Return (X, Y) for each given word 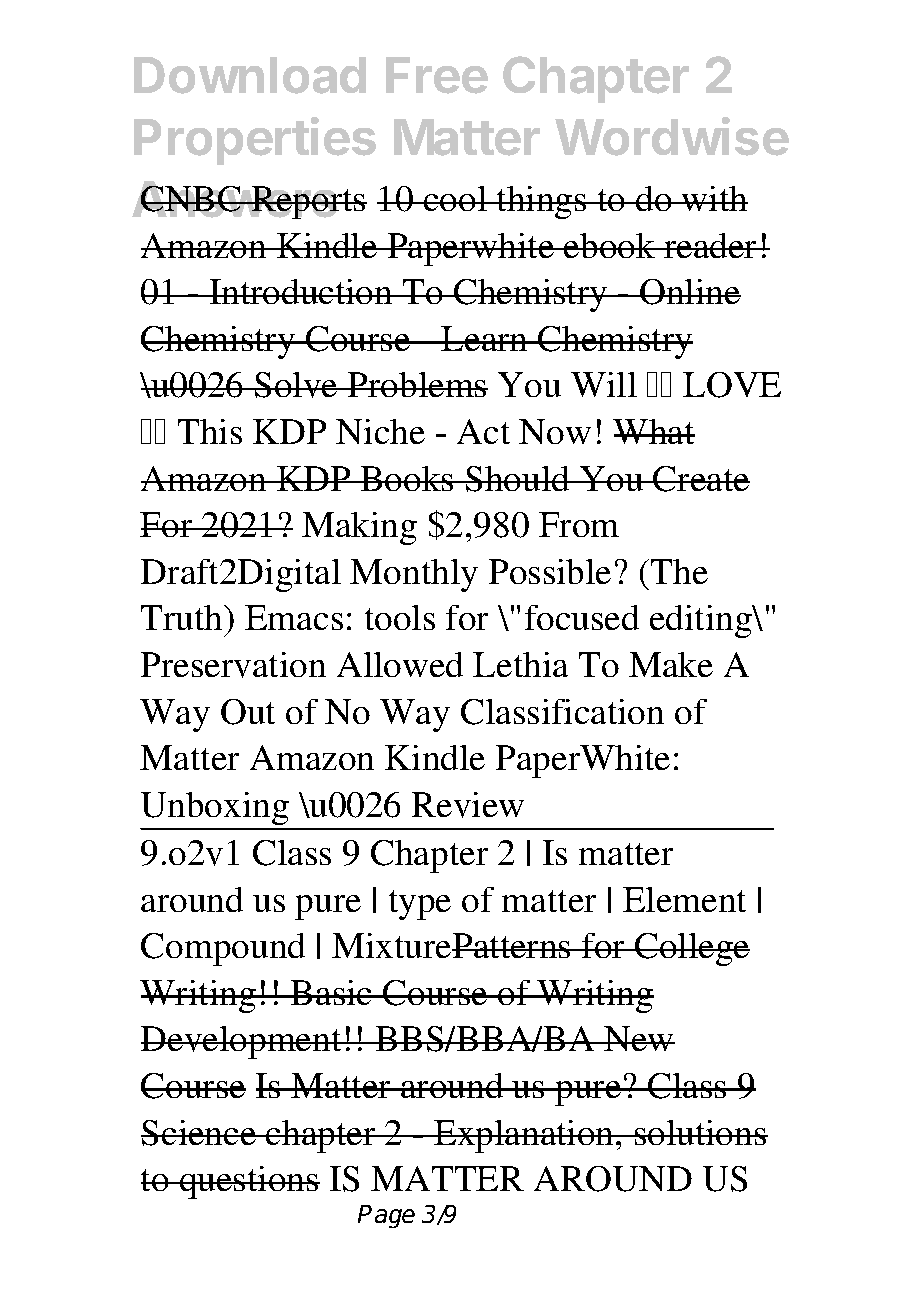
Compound (223, 949)
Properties (255, 141)
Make (671, 664)
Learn (485, 338)
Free (437, 75)
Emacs (294, 617)
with (714, 198)
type (420, 905)
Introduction (301, 291)
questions (249, 1182)
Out (248, 712)
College (691, 949)
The (679, 571)
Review (468, 805)
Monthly (414, 575)
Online (689, 292)
